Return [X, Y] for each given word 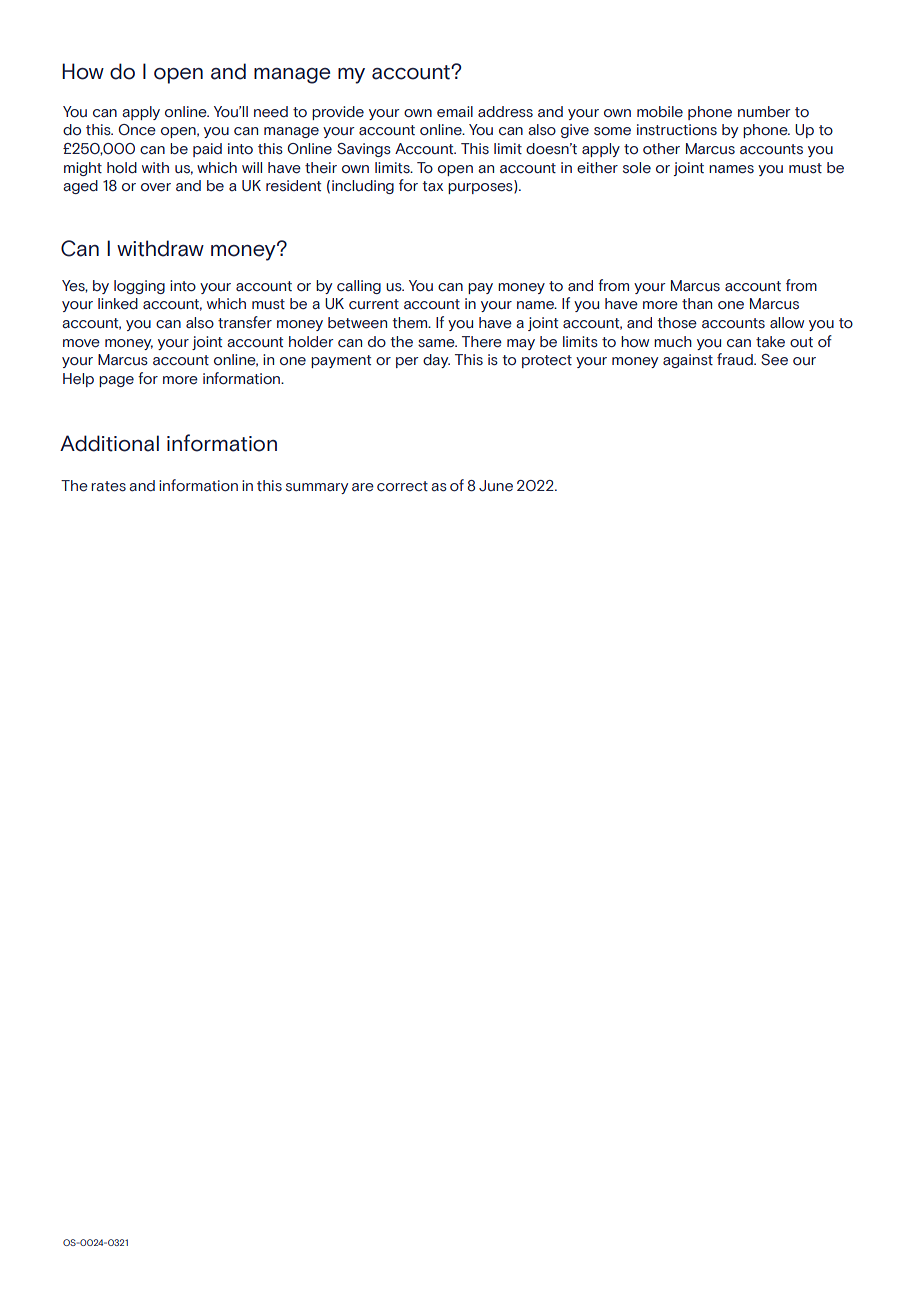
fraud [736, 359]
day [436, 361]
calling [359, 287]
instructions [677, 130]
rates [108, 486]
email [455, 112]
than [697, 304]
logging [139, 287]
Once [137, 130]
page [116, 381]
